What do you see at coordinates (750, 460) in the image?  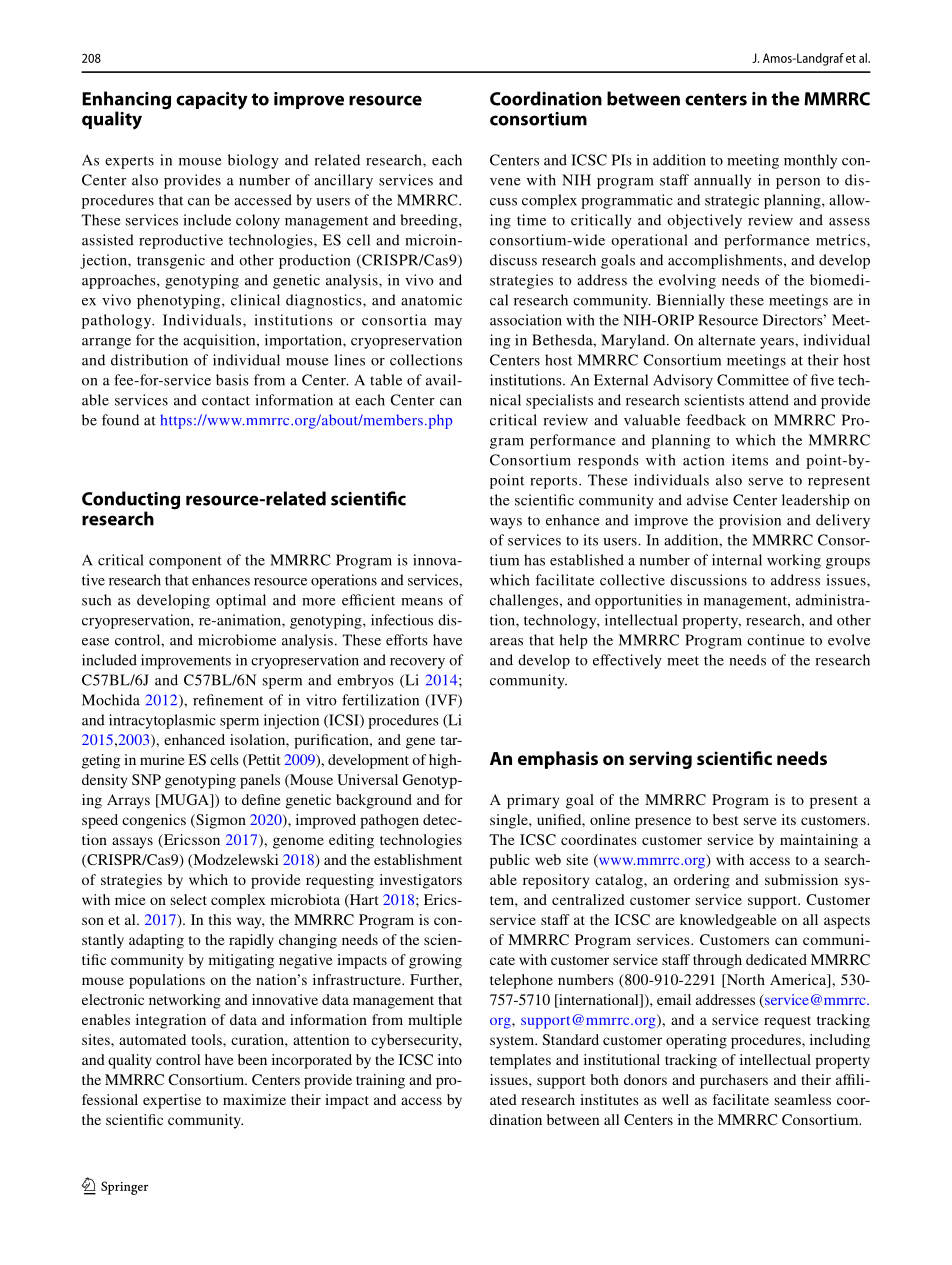 I see `items` at bounding box center [750, 460].
